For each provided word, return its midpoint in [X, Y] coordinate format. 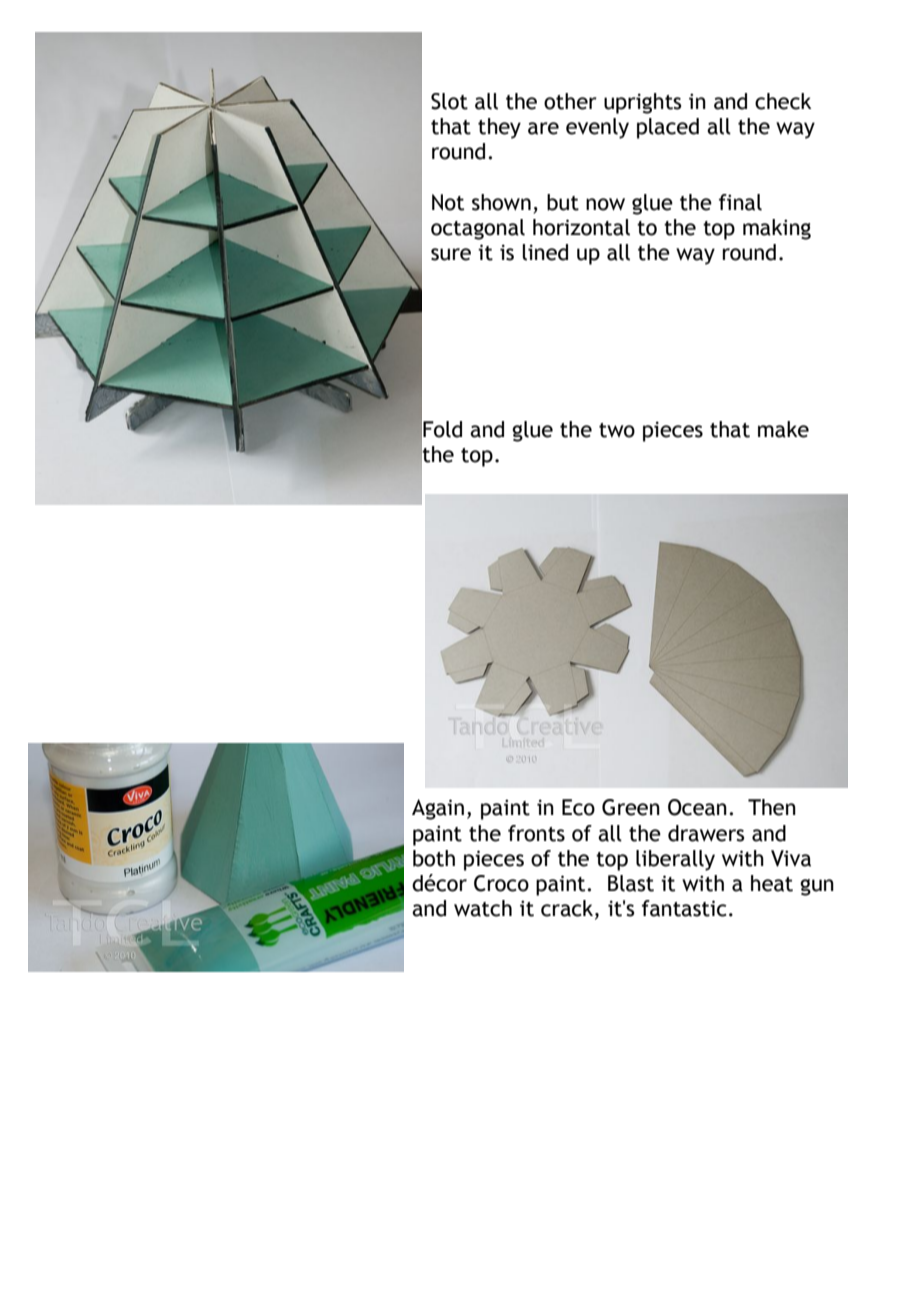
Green [631, 807]
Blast [631, 883]
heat [772, 883]
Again [438, 809]
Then [772, 807]
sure [451, 254]
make [783, 429]
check [783, 101]
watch [483, 908]
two [617, 430]
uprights [642, 103]
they [499, 128]
